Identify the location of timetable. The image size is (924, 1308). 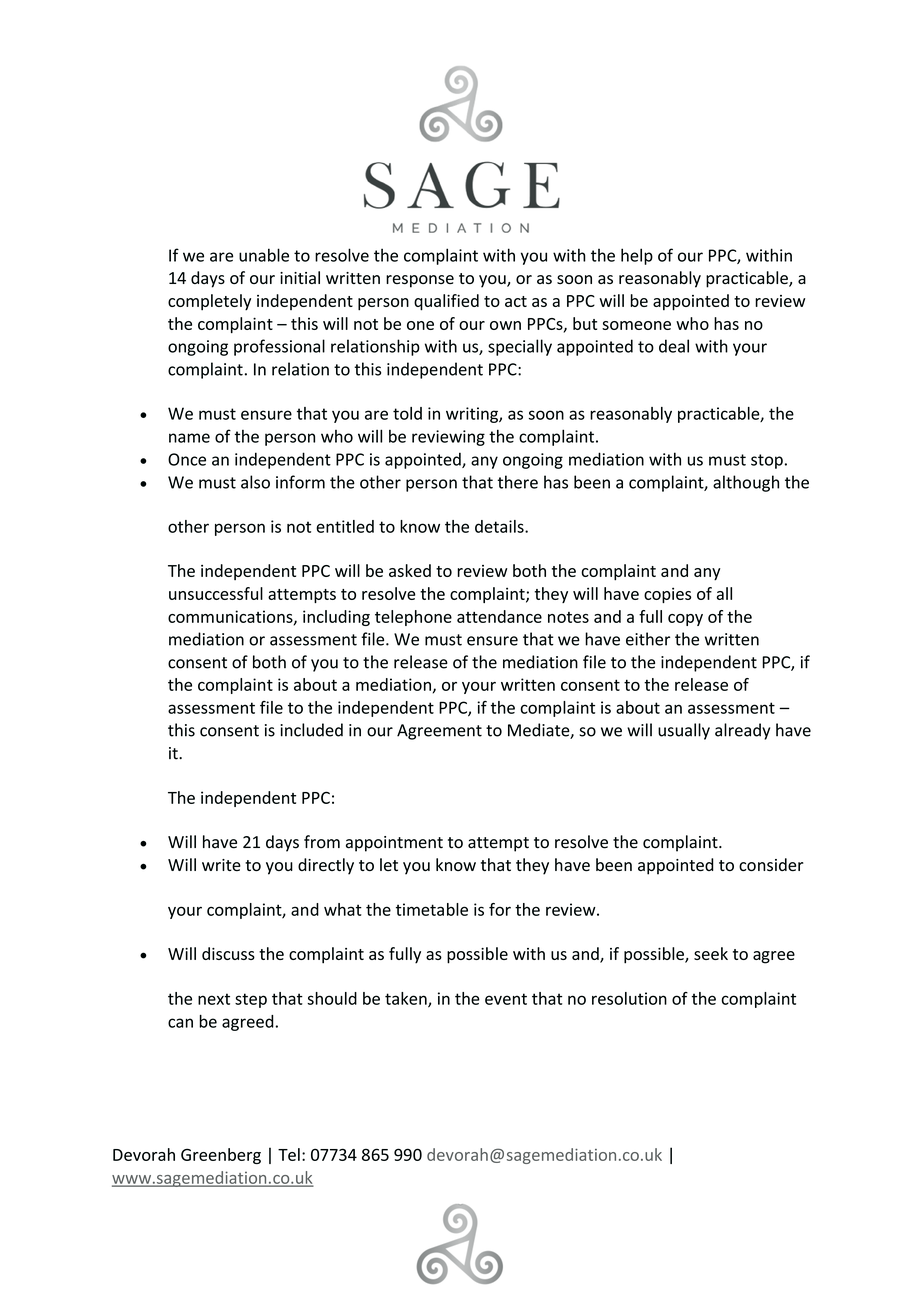
(432, 909).
